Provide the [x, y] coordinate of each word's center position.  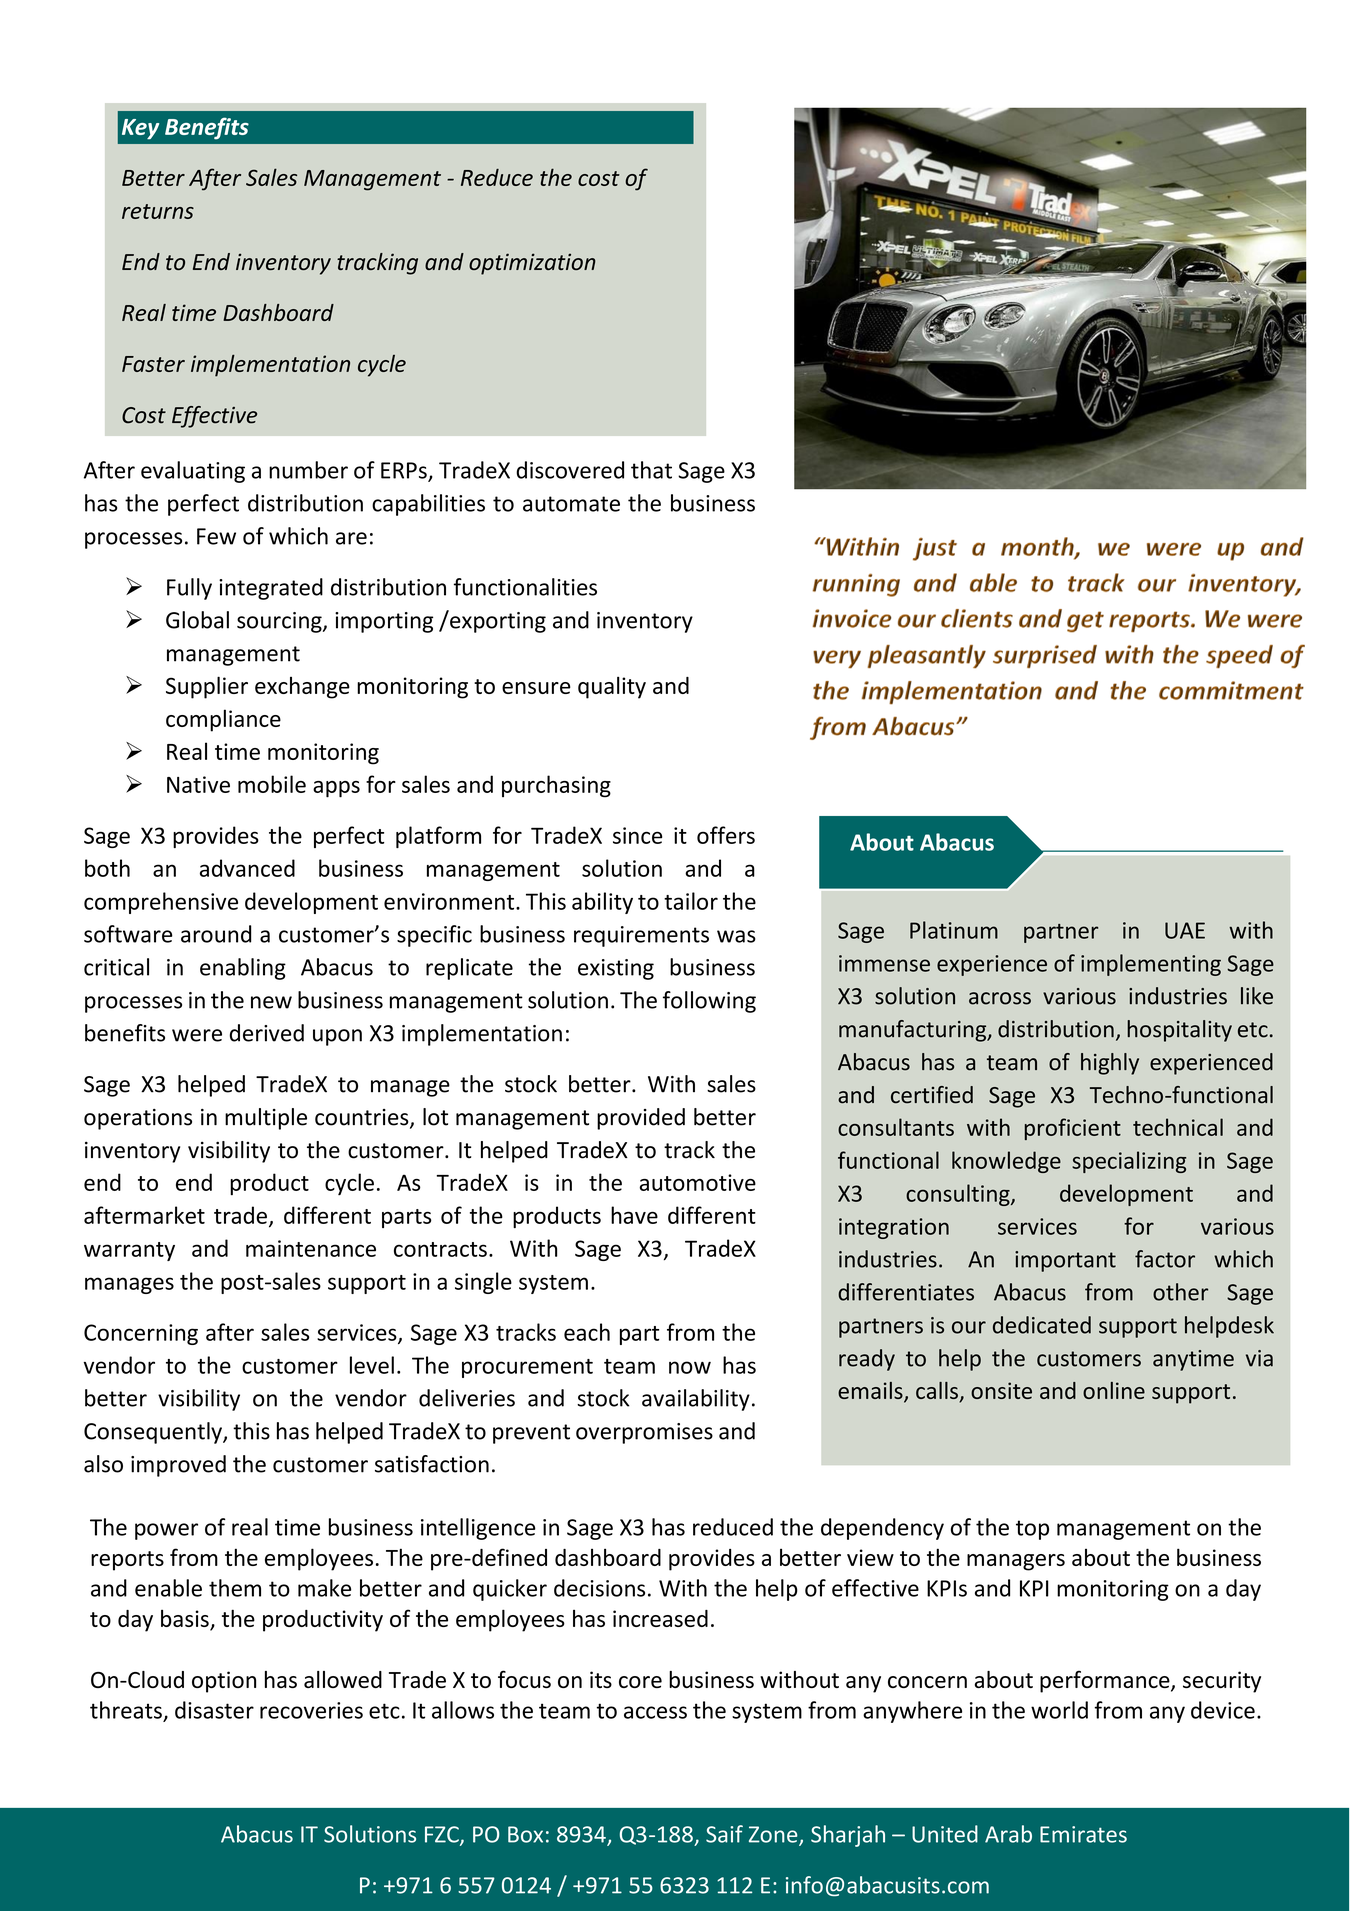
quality [612, 687]
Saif [724, 1834]
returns [158, 211]
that [651, 470]
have [634, 1215]
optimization [532, 264]
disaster [214, 1710]
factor [1165, 1259]
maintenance [311, 1248]
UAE [1185, 930]
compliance [223, 720]
